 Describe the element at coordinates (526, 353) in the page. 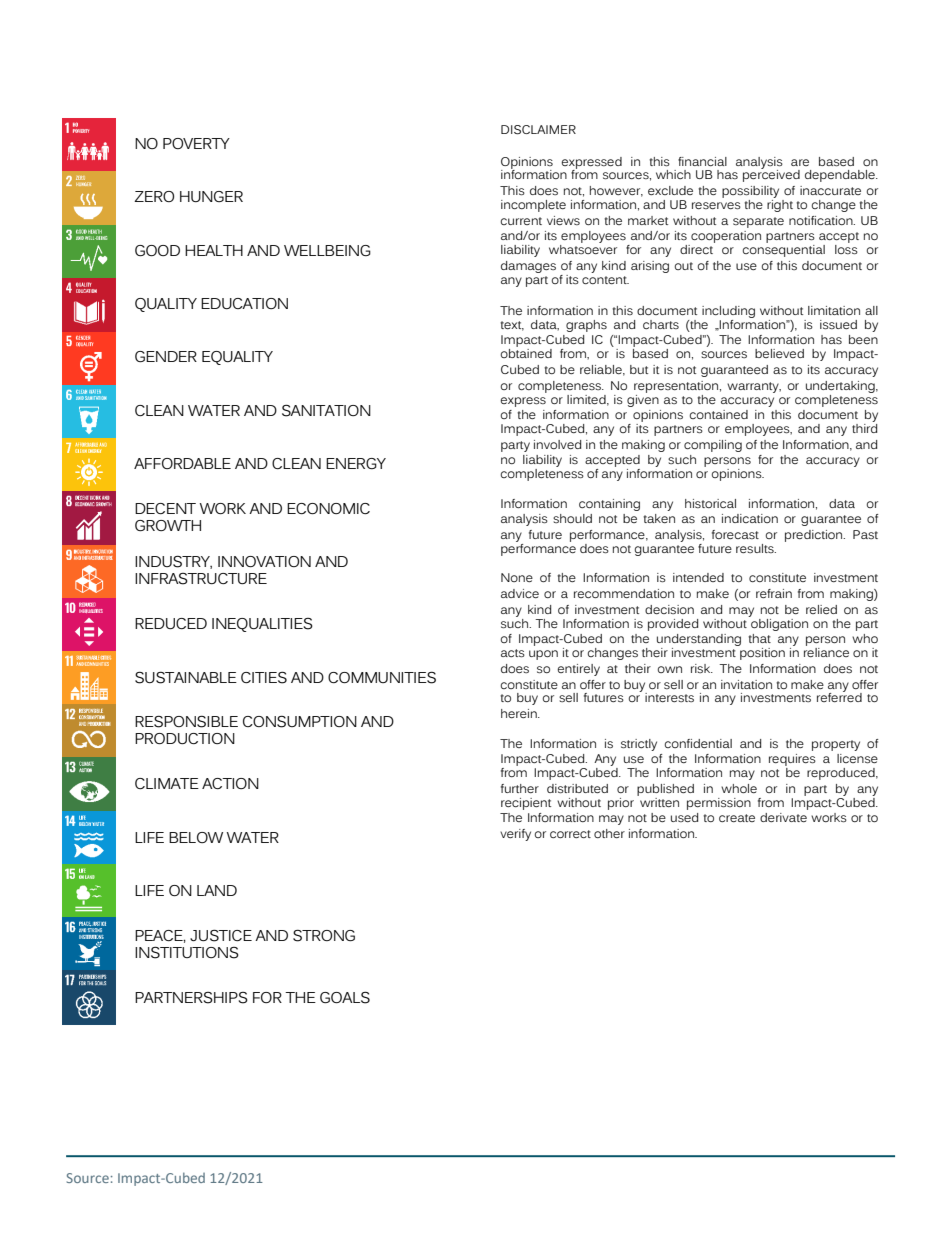

I see `obtained` at that location.
